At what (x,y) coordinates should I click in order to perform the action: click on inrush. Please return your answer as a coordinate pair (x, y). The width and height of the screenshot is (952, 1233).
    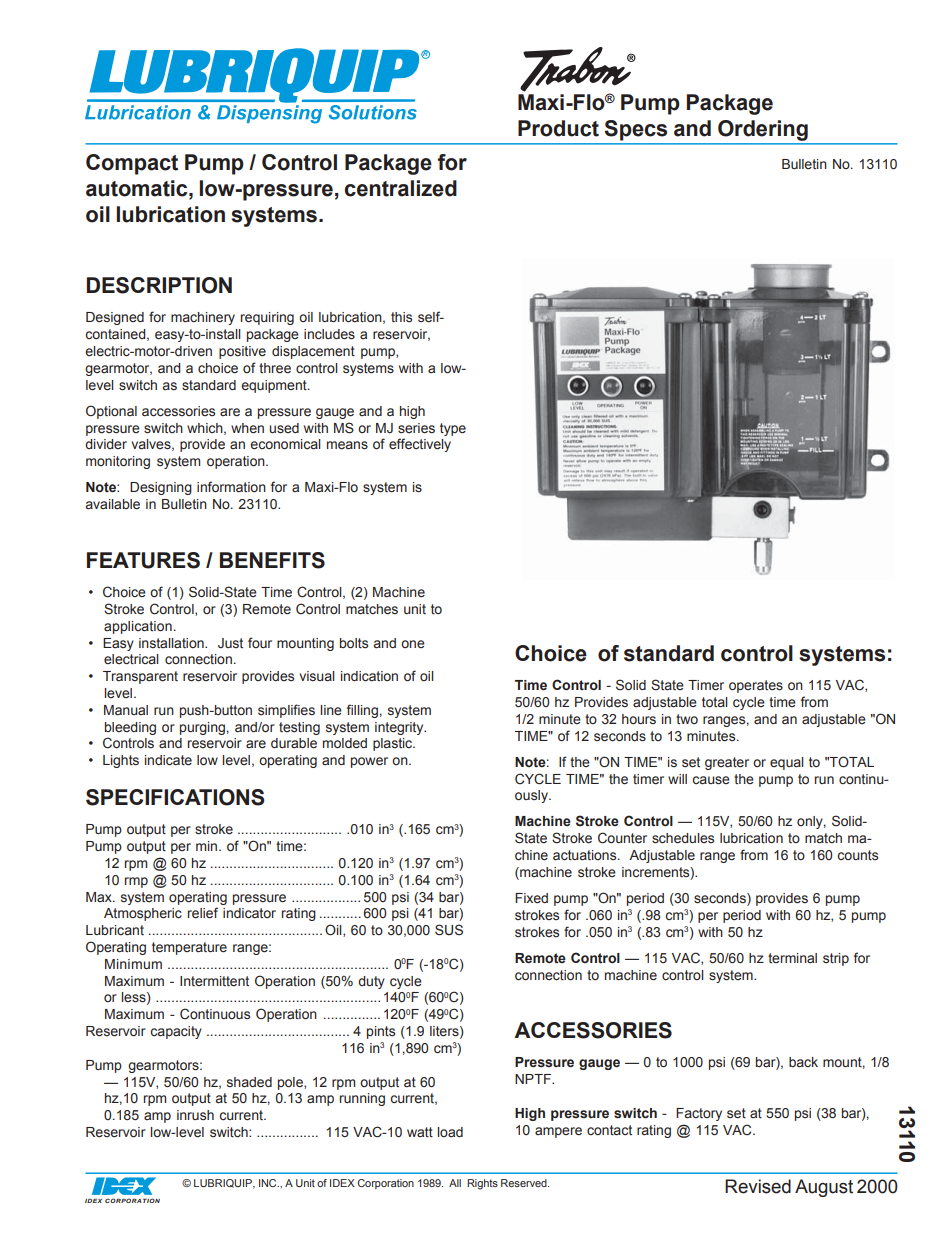
    Looking at the image, I should click on (195, 1115).
